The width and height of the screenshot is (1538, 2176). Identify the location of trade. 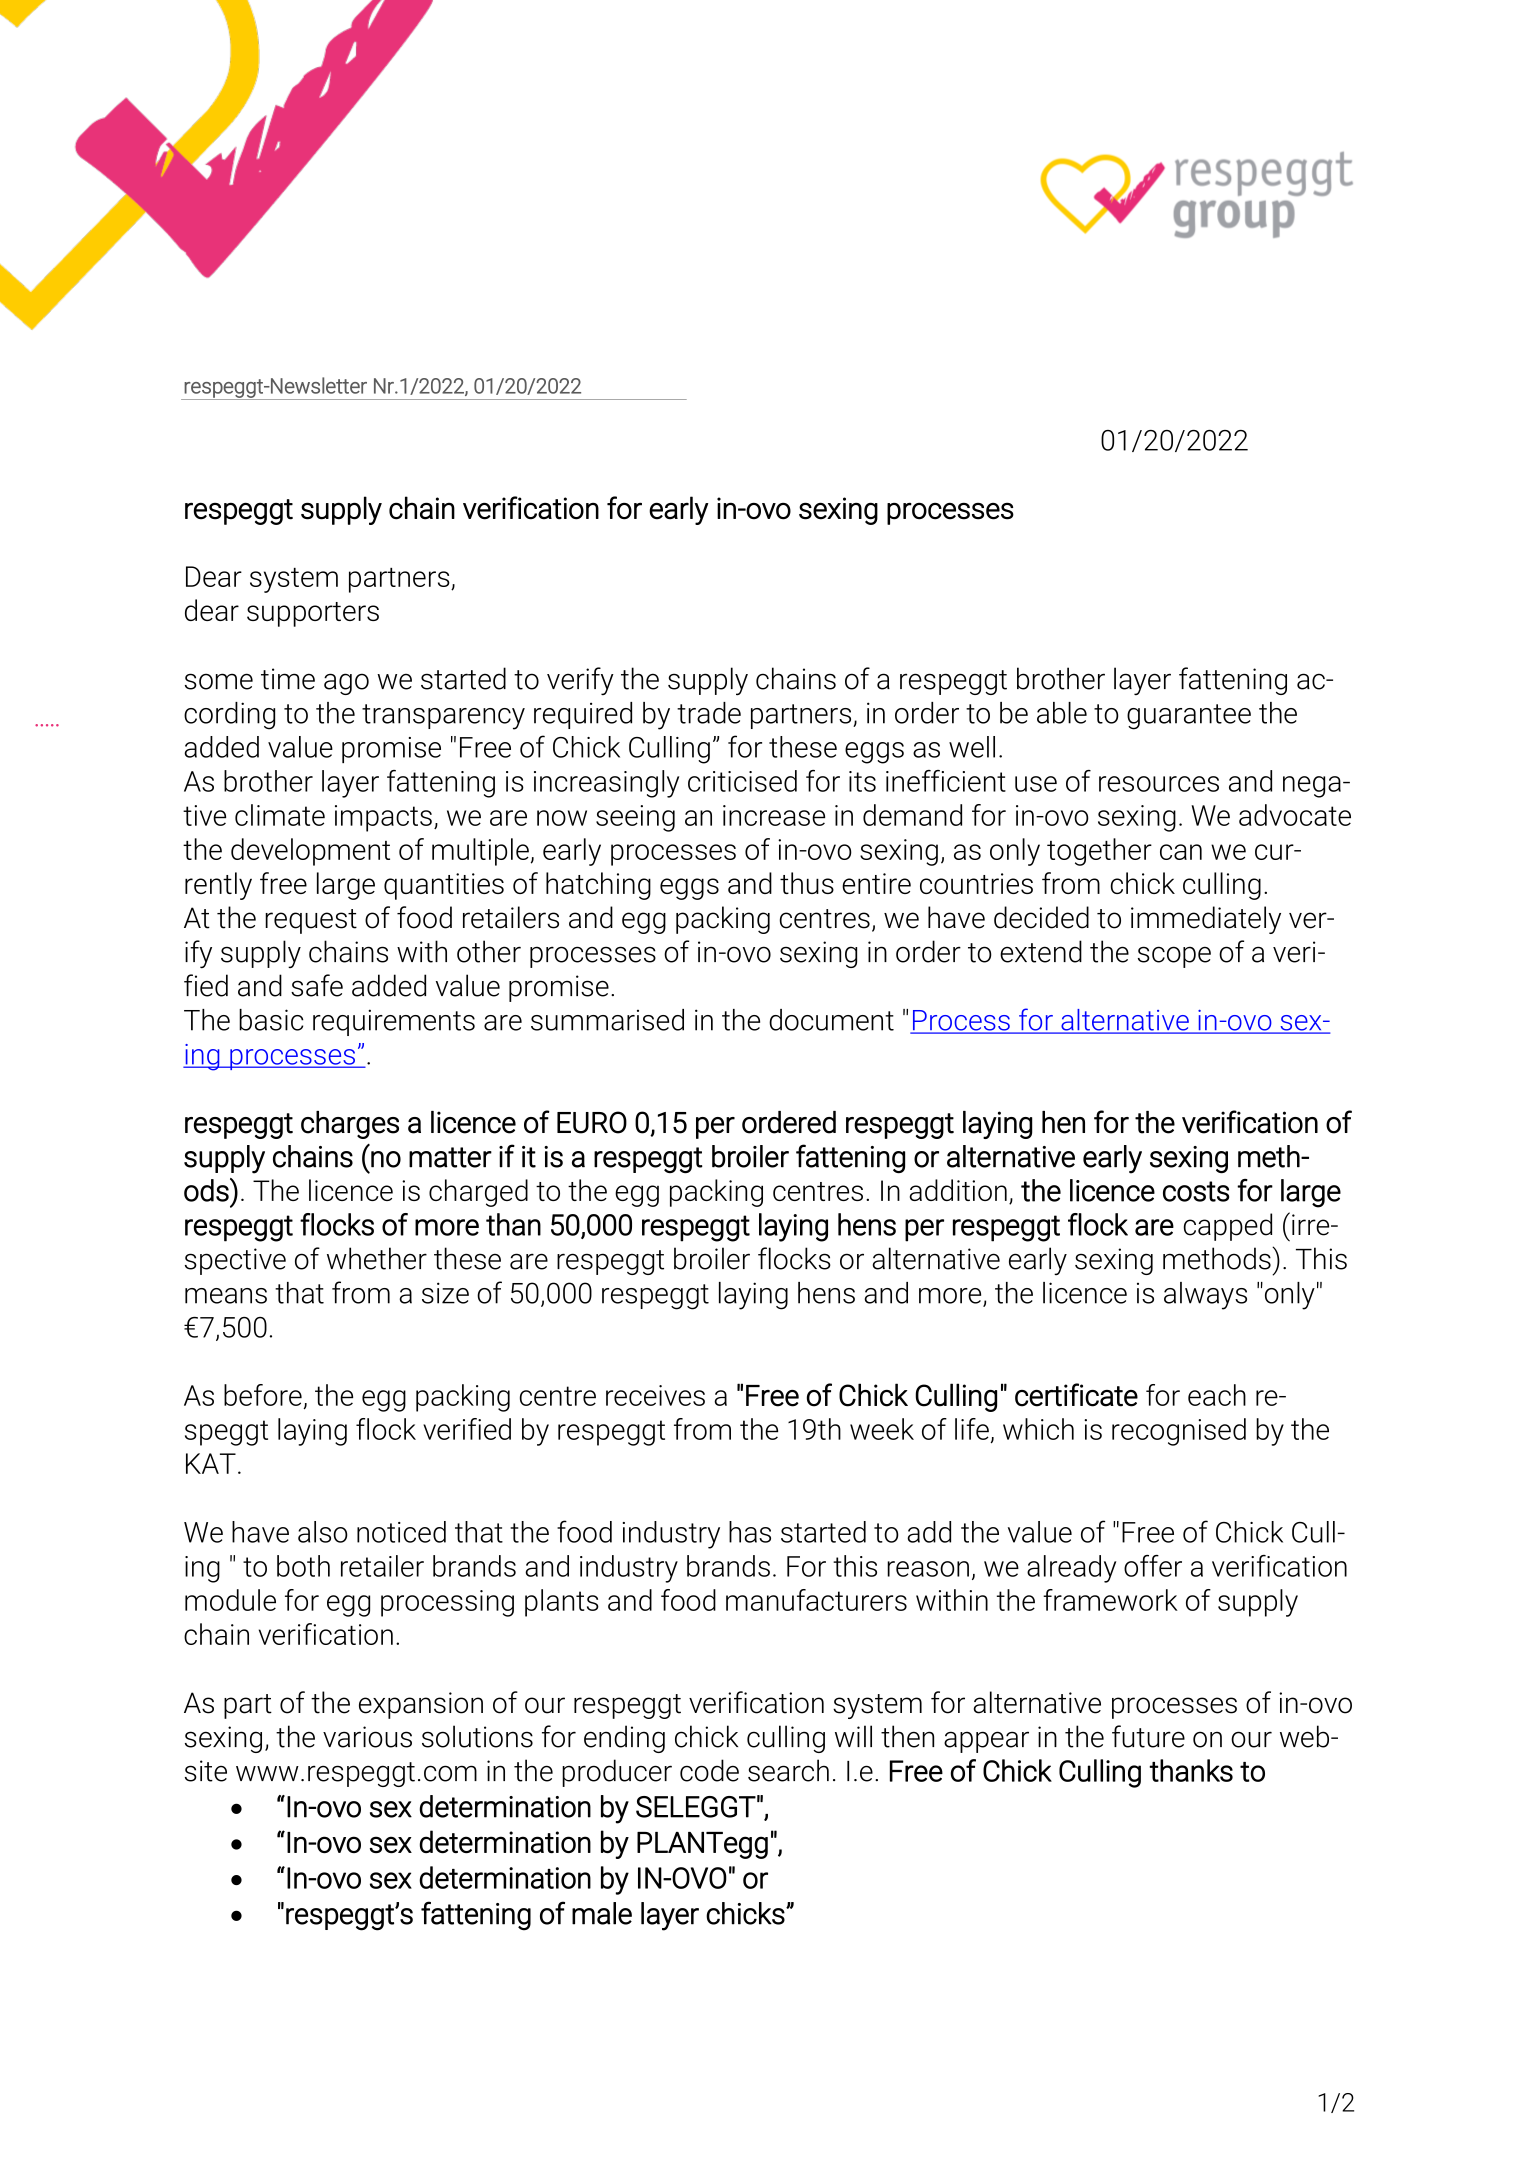
(709, 713).
